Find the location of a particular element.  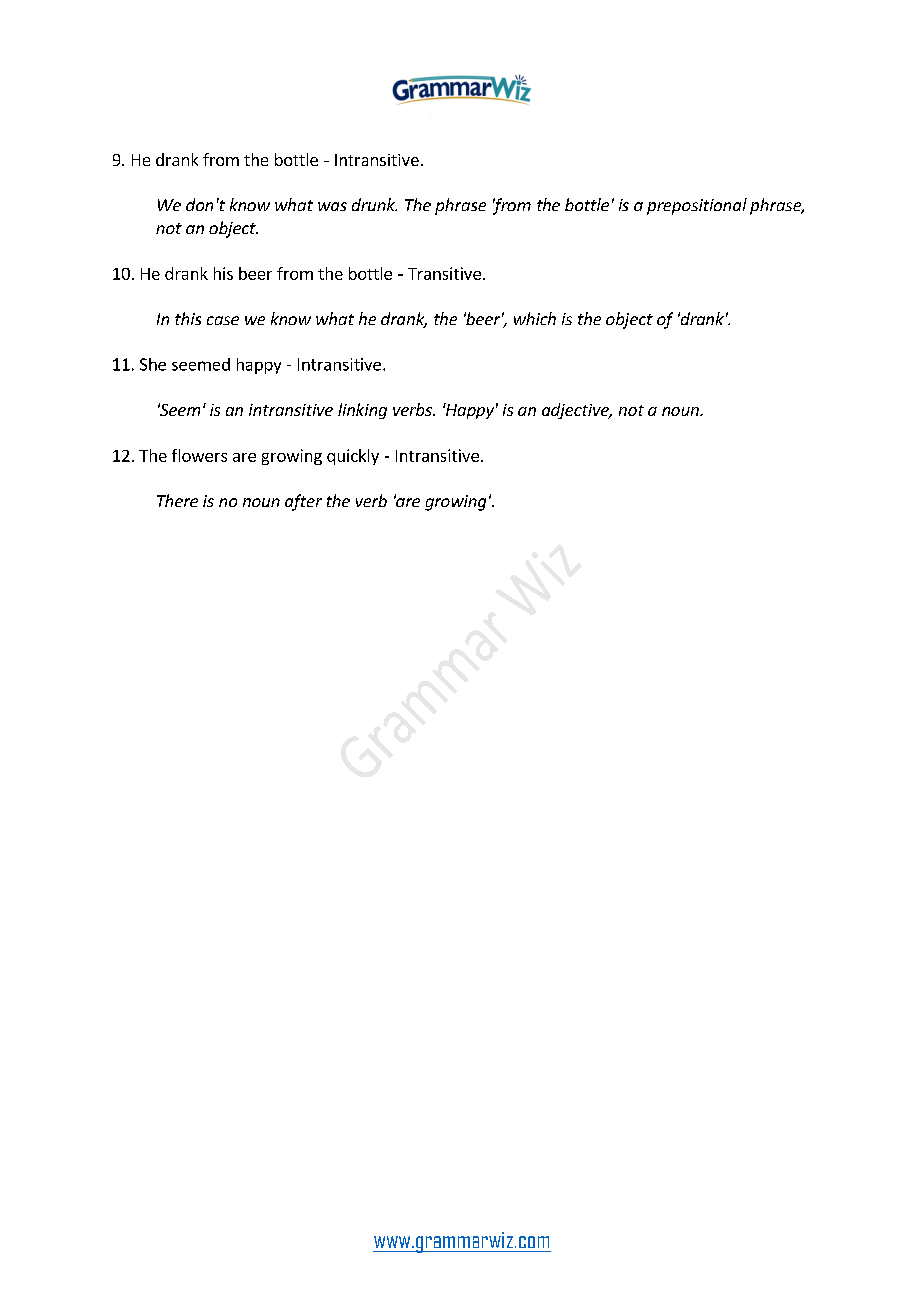

There is located at coordinates (177, 500).
